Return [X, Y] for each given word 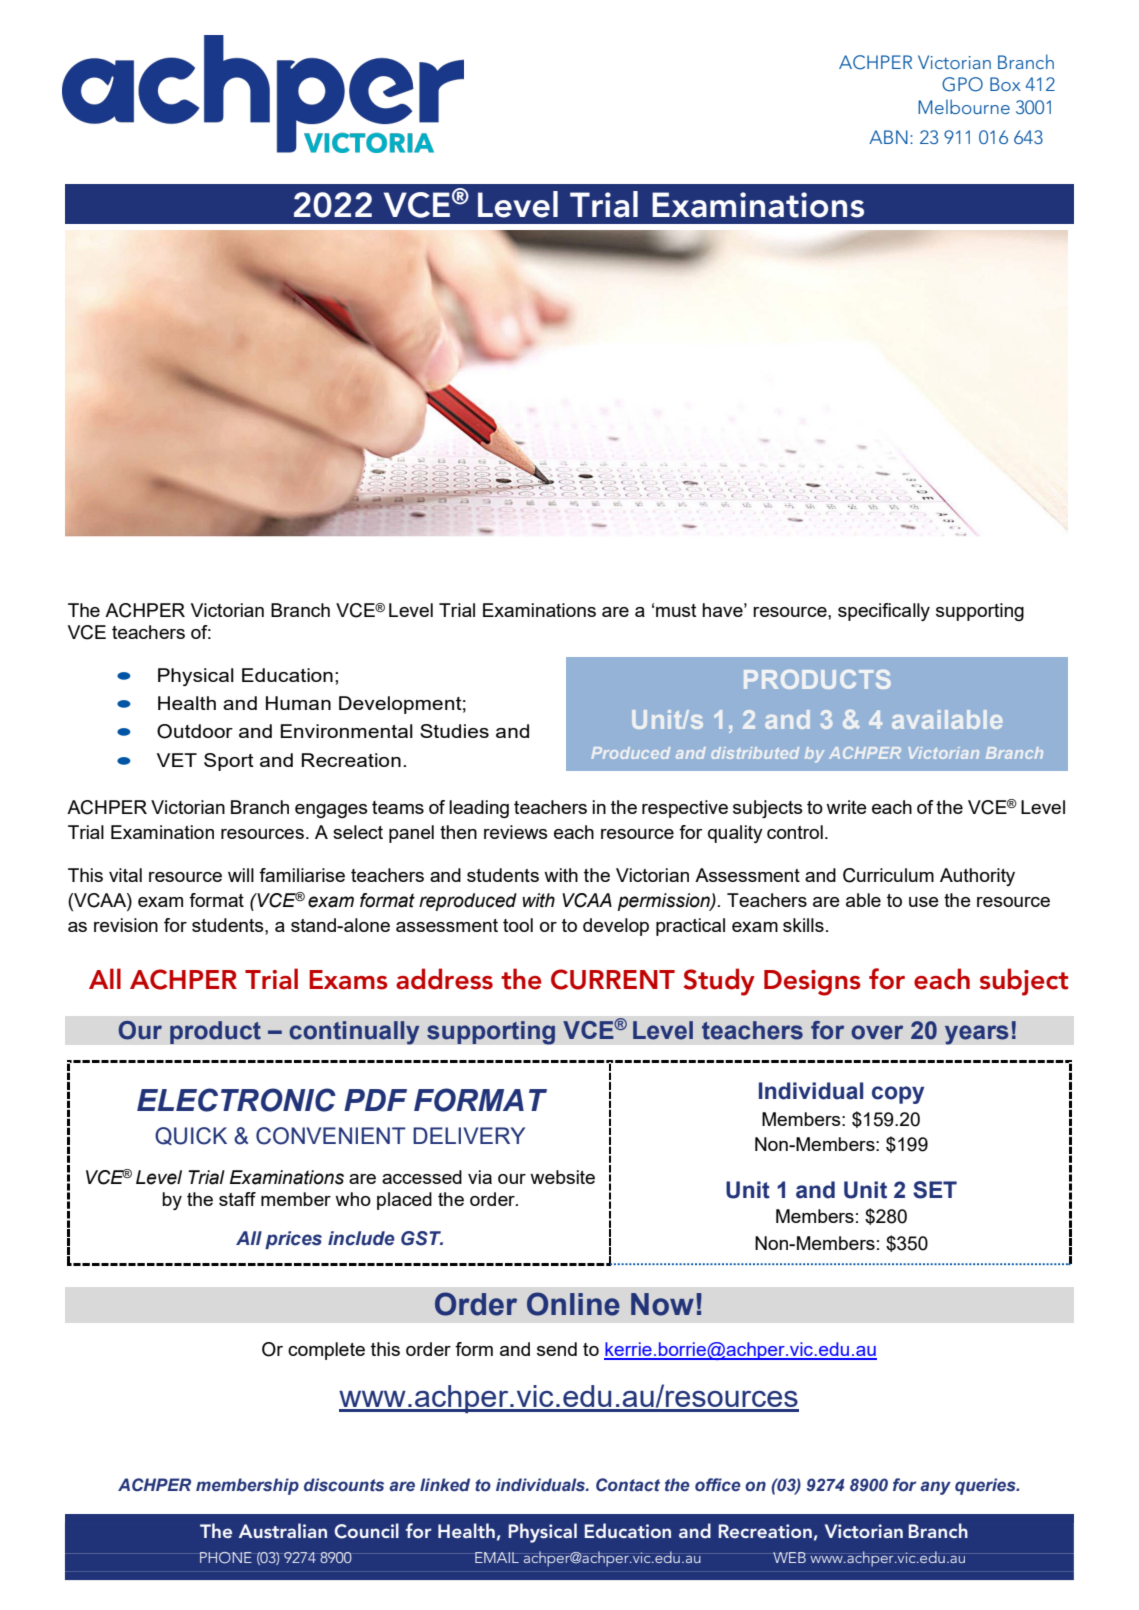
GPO [962, 84]
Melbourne [964, 106]
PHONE [225, 1558]
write [846, 807]
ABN [888, 137]
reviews [516, 832]
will [241, 875]
